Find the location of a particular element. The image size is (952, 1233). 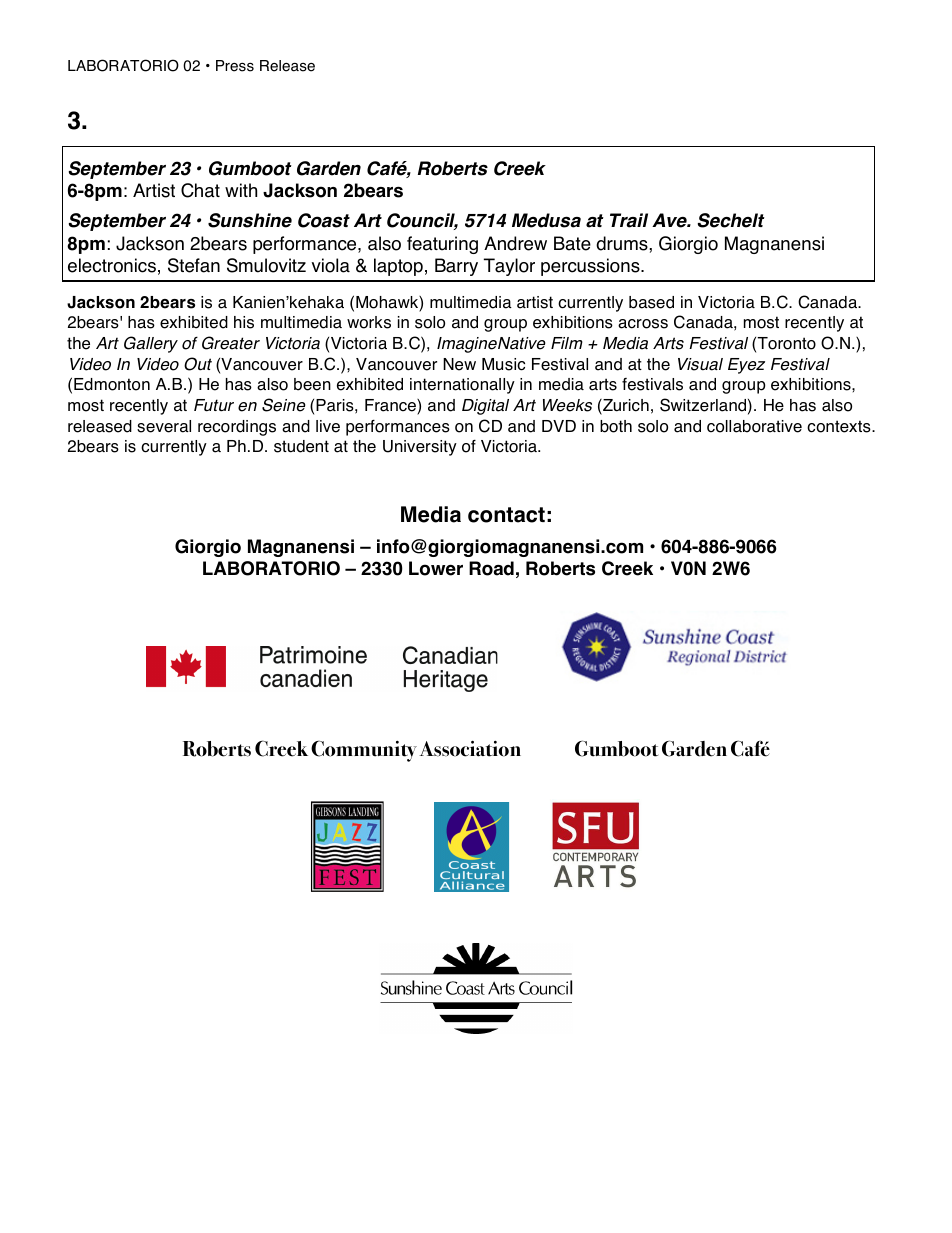

based is located at coordinates (651, 302).
